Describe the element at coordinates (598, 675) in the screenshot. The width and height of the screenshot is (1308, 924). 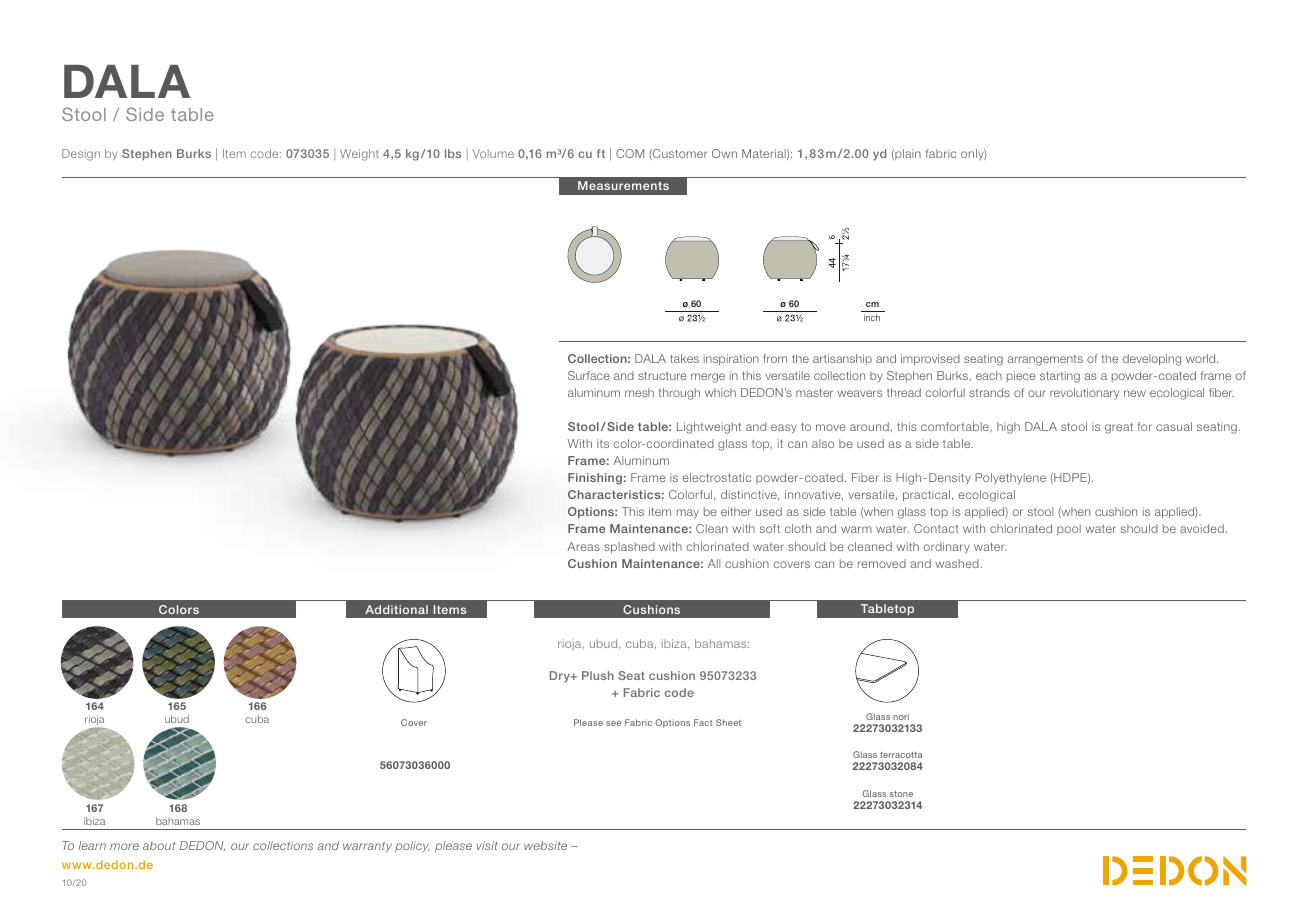
I see `Plush` at that location.
